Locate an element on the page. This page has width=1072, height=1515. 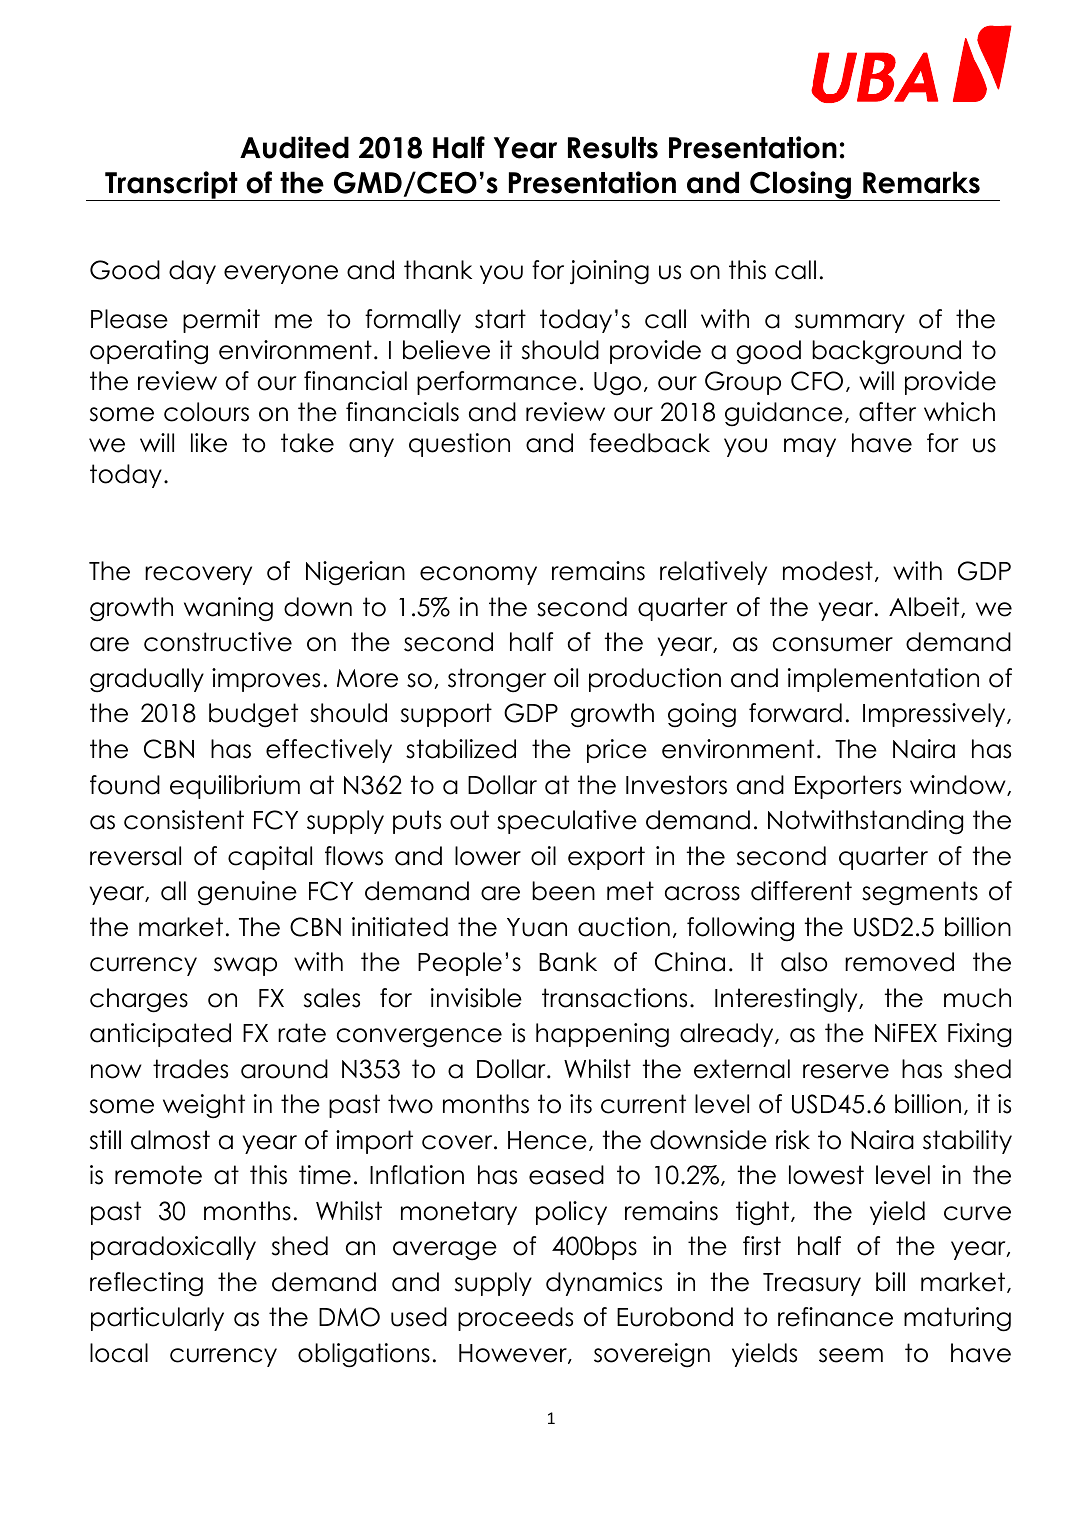
equilibrium is located at coordinates (235, 787).
